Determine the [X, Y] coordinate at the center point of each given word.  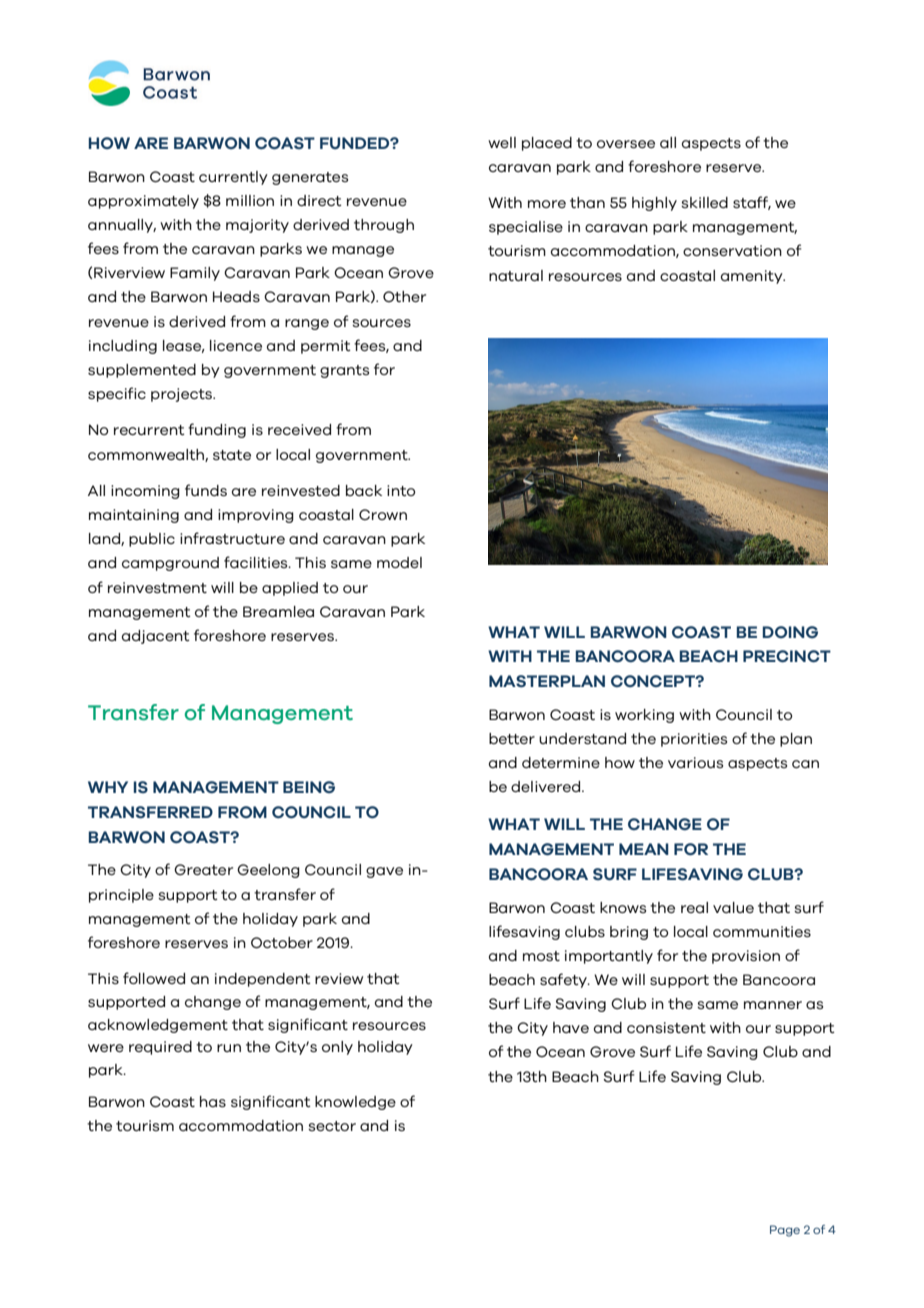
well [502, 142]
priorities [694, 740]
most [541, 956]
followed [154, 978]
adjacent [156, 637]
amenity [753, 277]
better [512, 738]
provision [746, 957]
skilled [704, 202]
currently [233, 178]
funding [217, 430]
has [213, 1101]
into [401, 490]
